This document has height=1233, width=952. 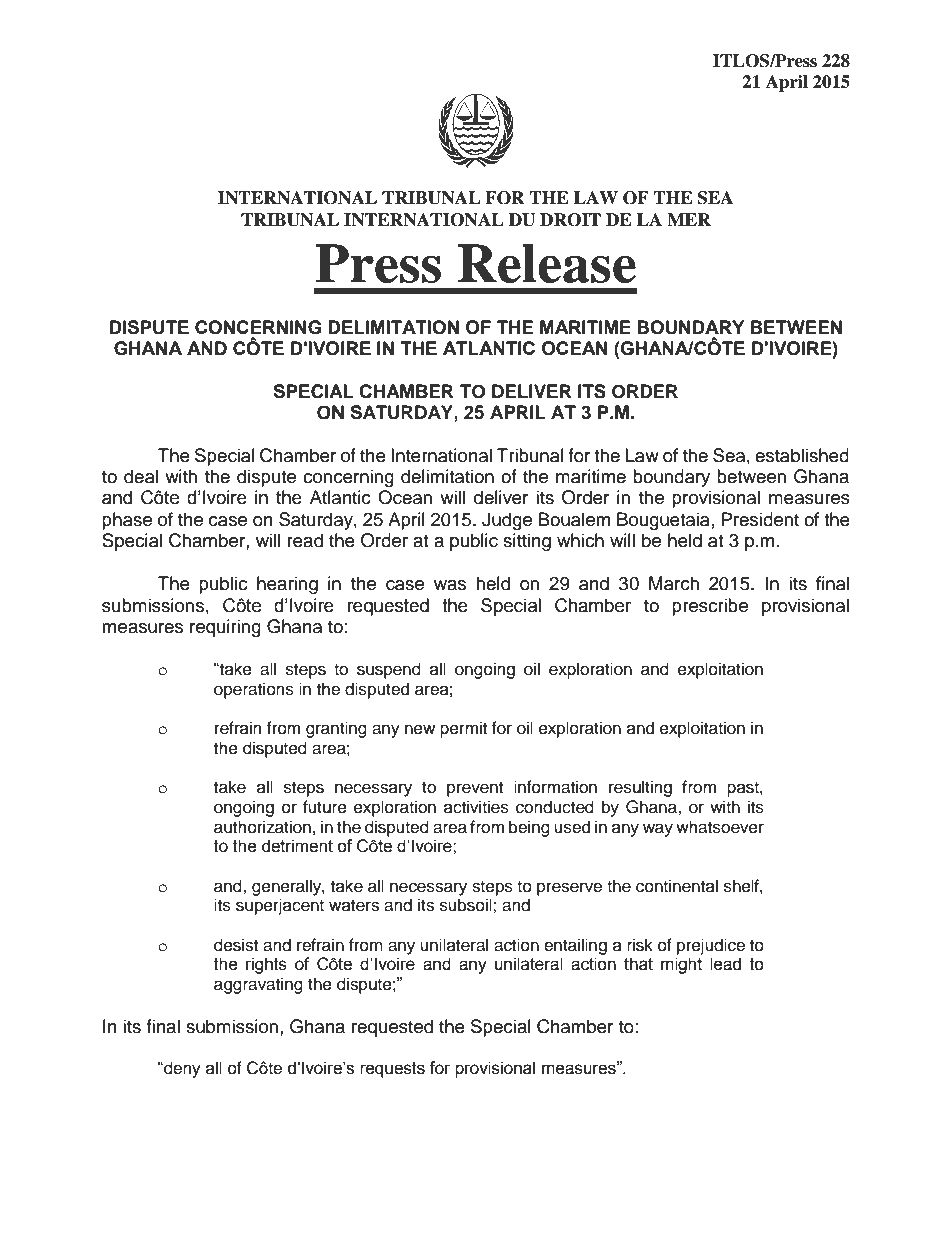 What do you see at coordinates (141, 476) in the document?
I see `deal` at bounding box center [141, 476].
